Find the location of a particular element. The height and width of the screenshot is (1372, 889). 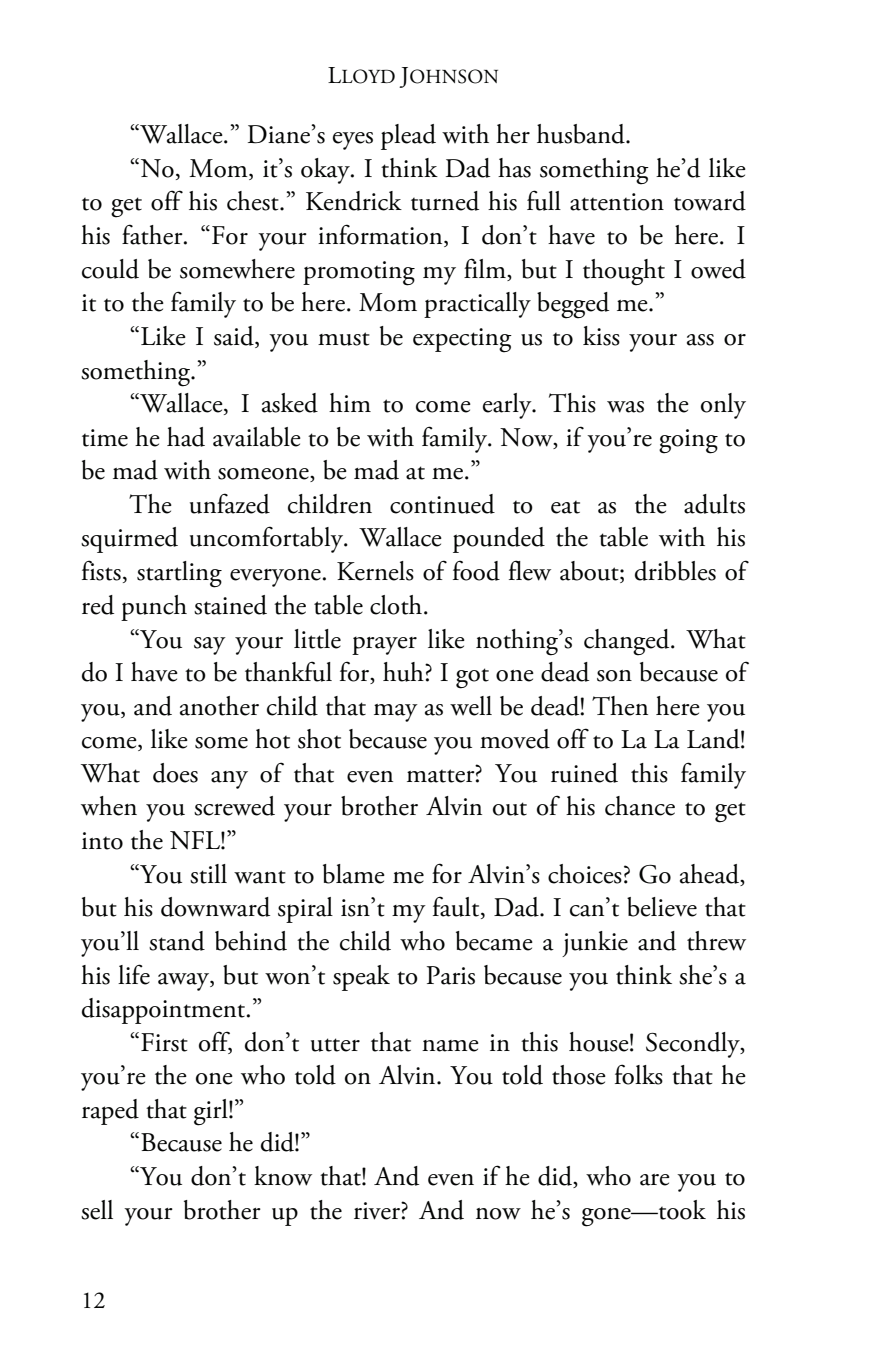

huh is located at coordinates (404, 672).
